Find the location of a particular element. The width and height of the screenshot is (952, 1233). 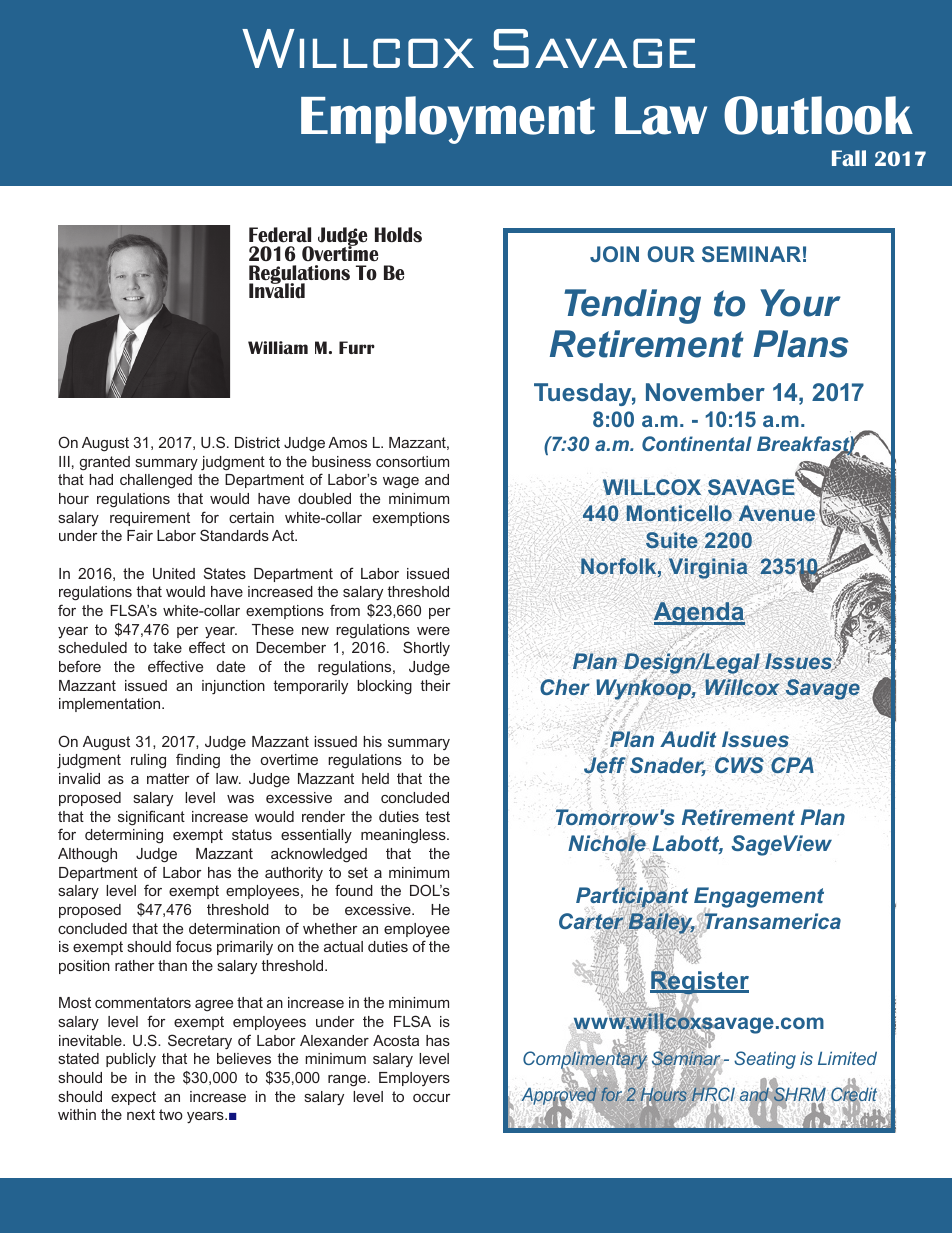

matter is located at coordinates (168, 778).
